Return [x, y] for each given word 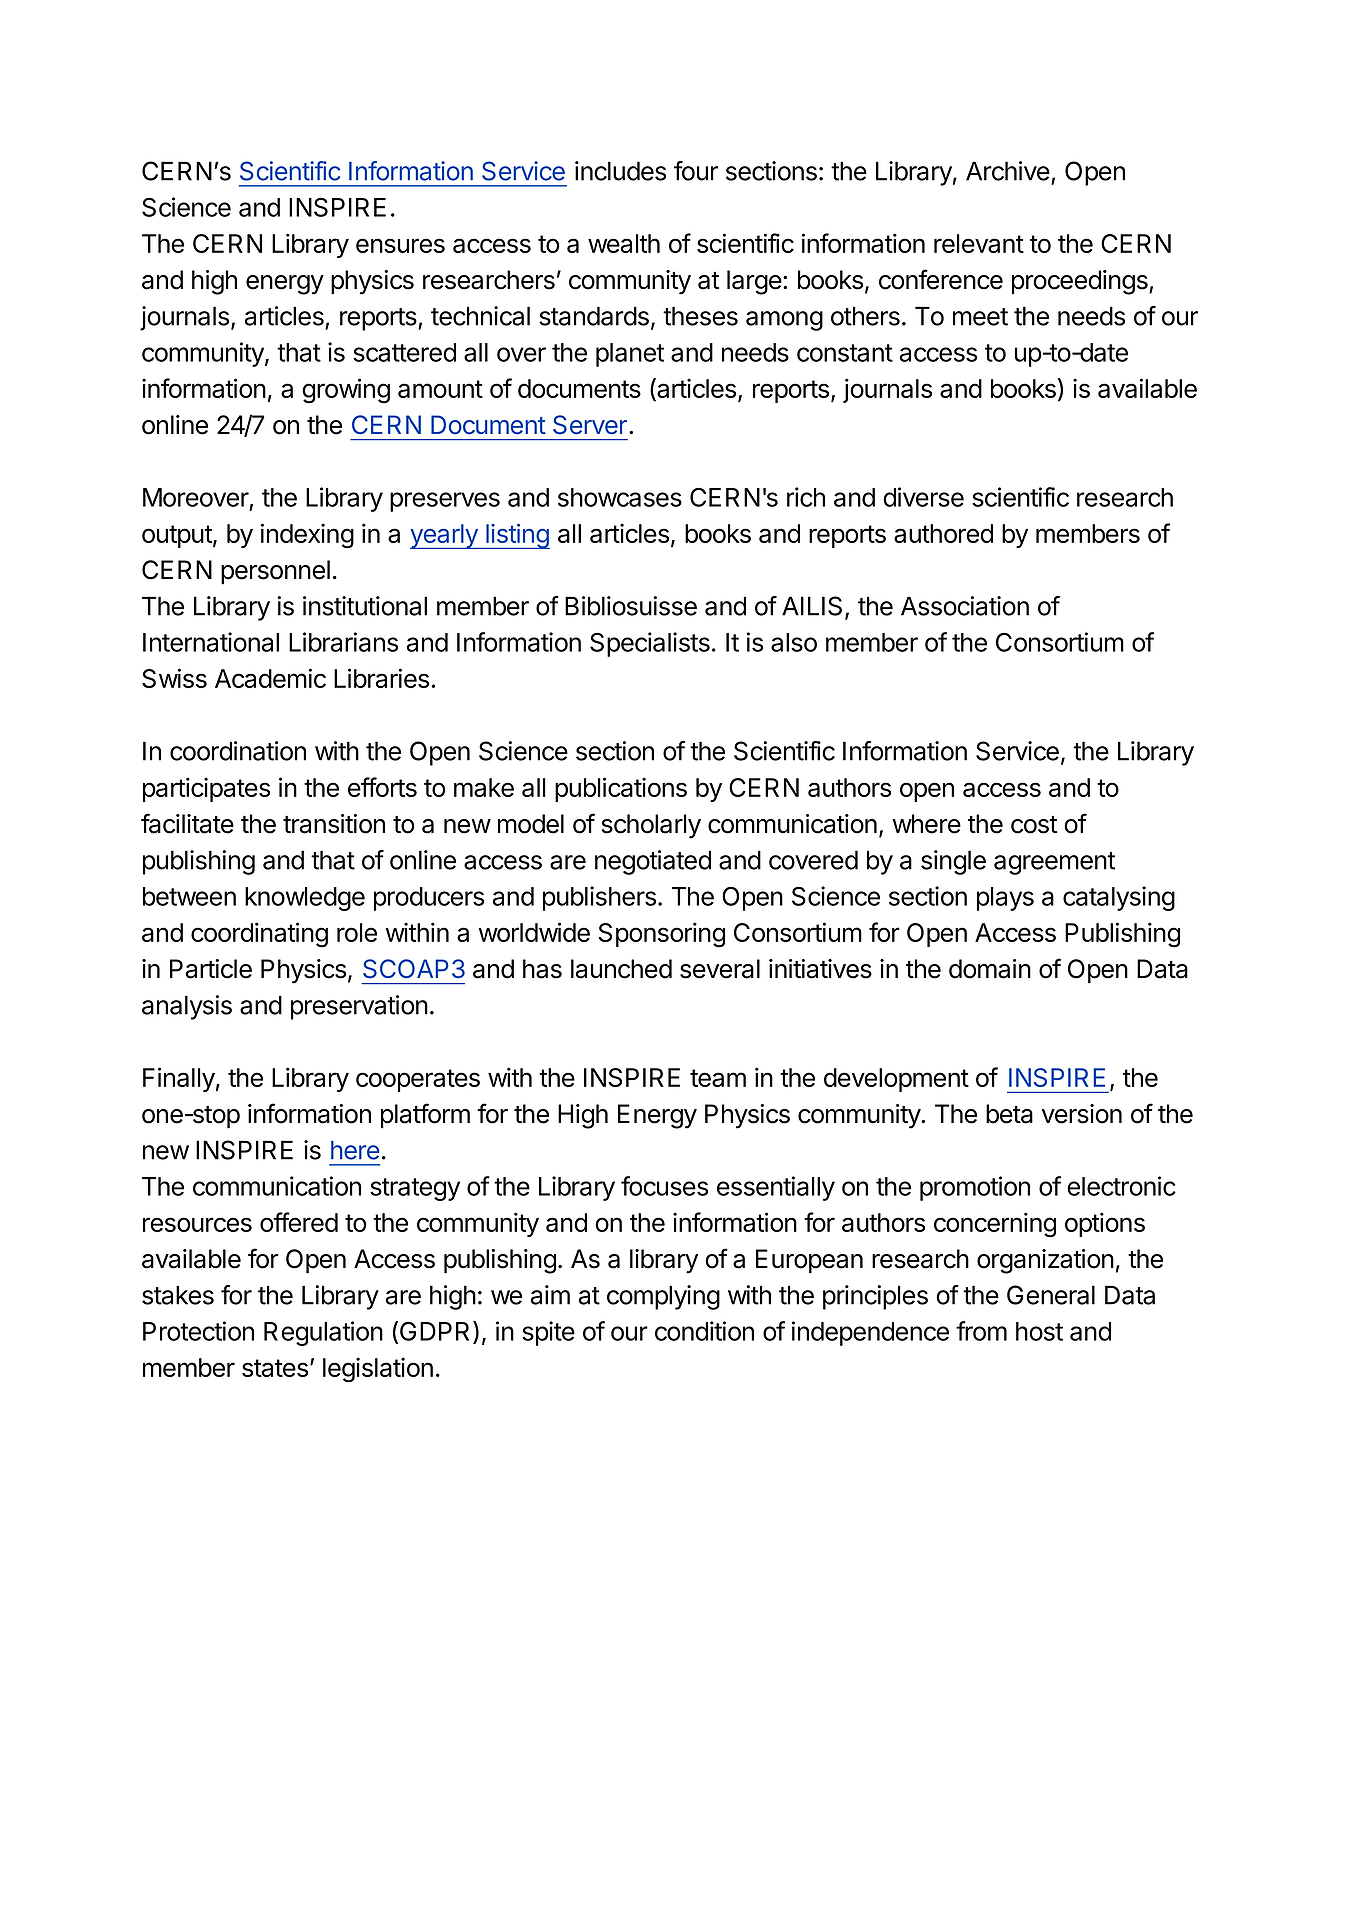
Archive [1008, 171]
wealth [624, 243]
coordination [238, 751]
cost [1034, 825]
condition [704, 1331]
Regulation [323, 1333]
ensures [400, 245]
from [981, 1331]
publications [621, 789]
